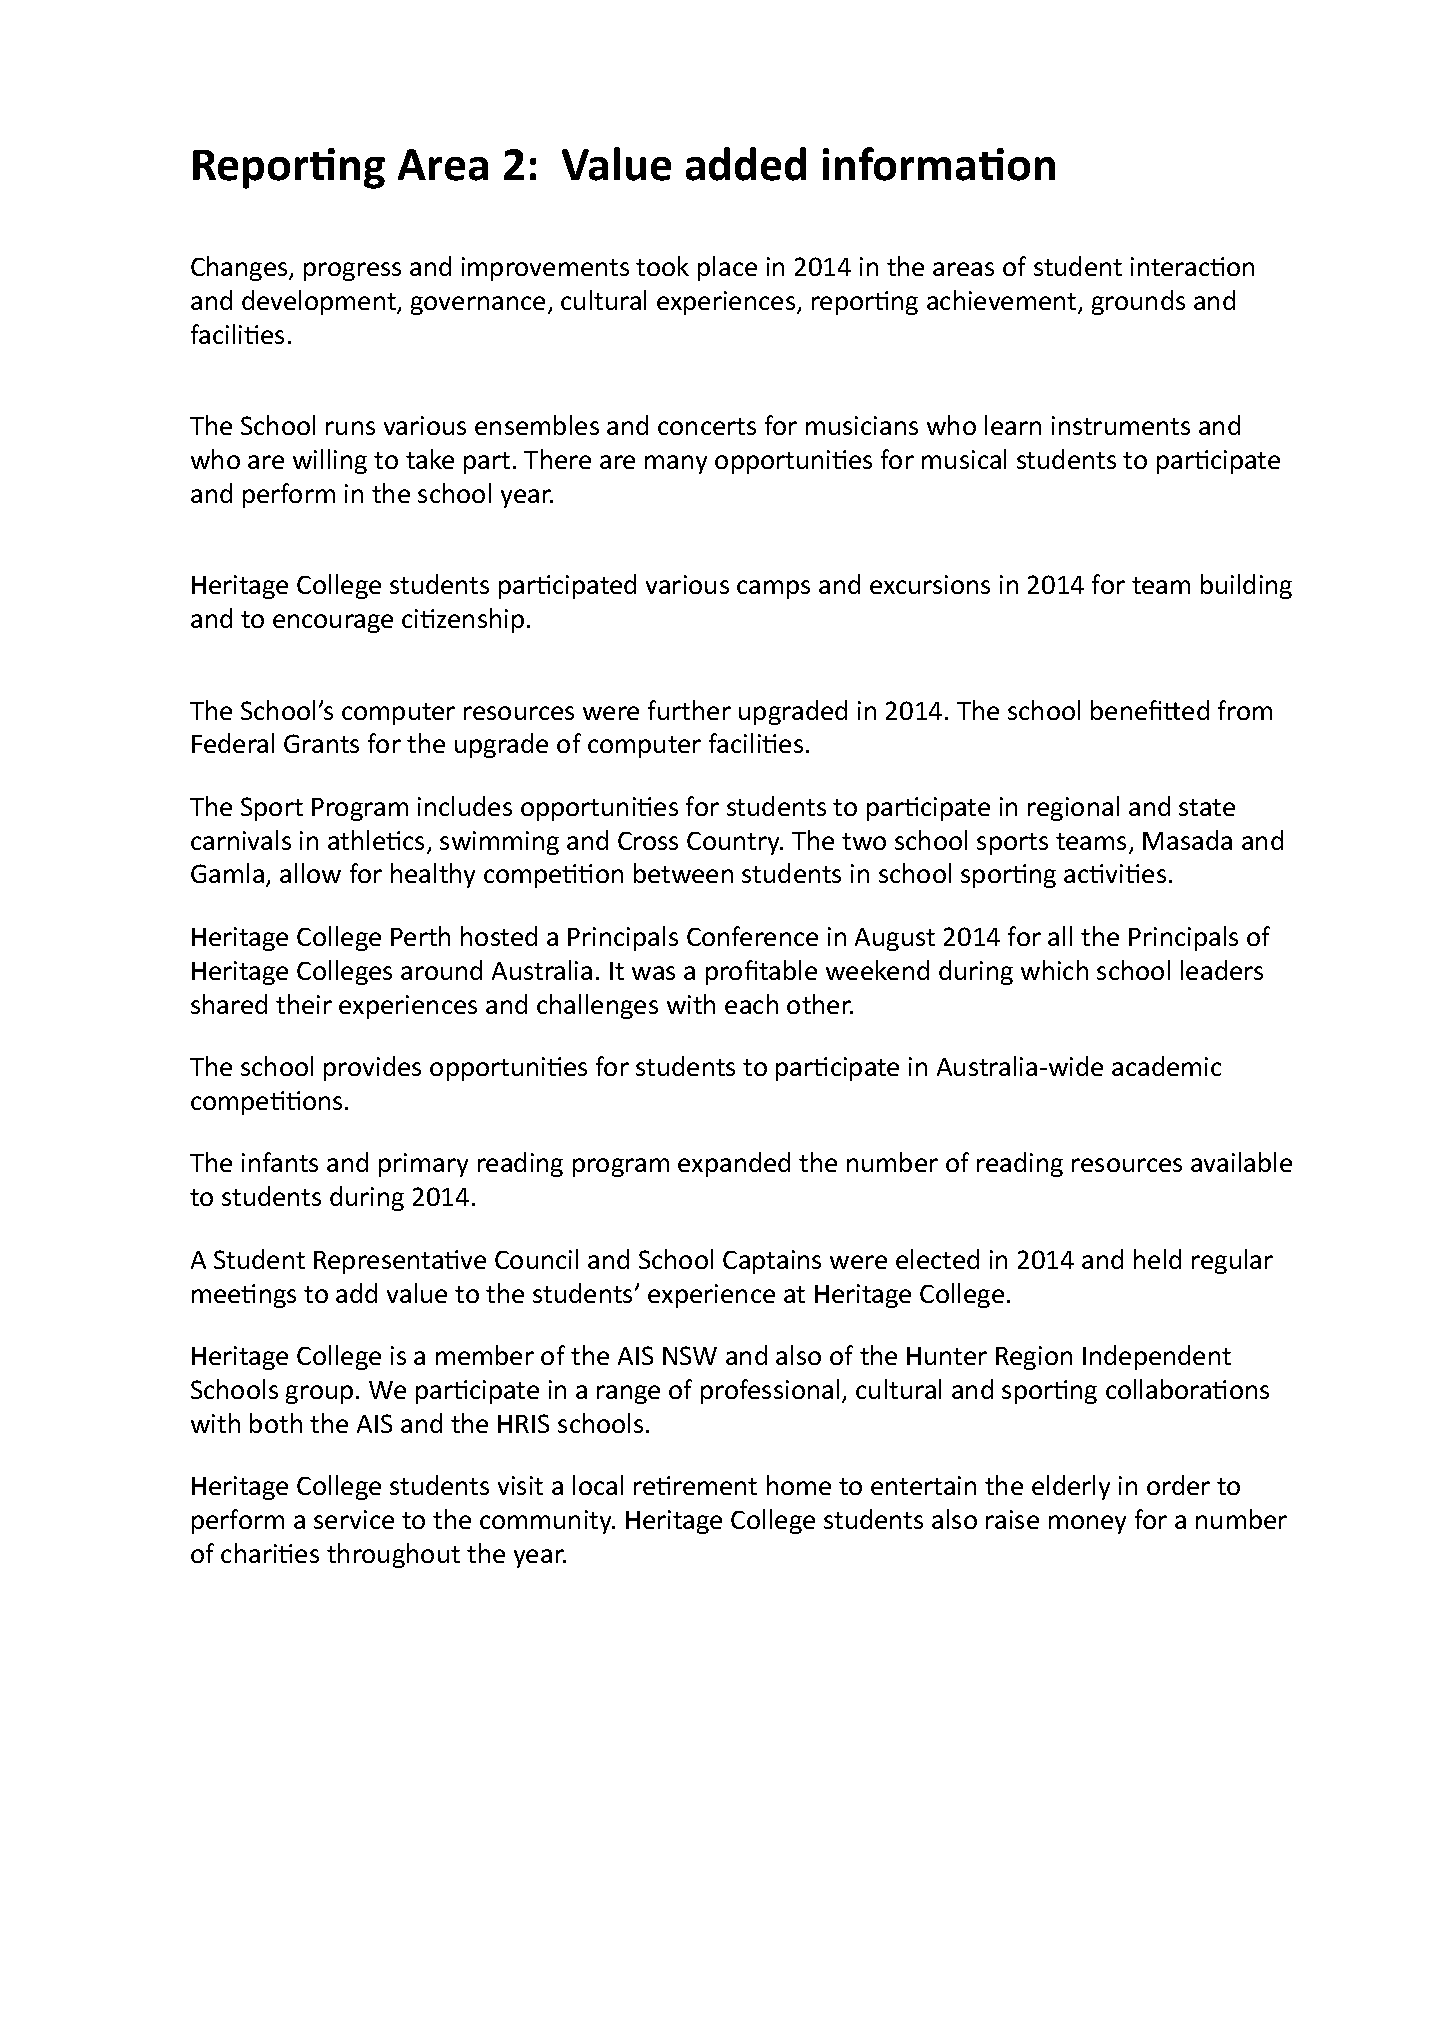 The width and height of the page is (1433, 2028). I want to click on progress, so click(352, 271).
